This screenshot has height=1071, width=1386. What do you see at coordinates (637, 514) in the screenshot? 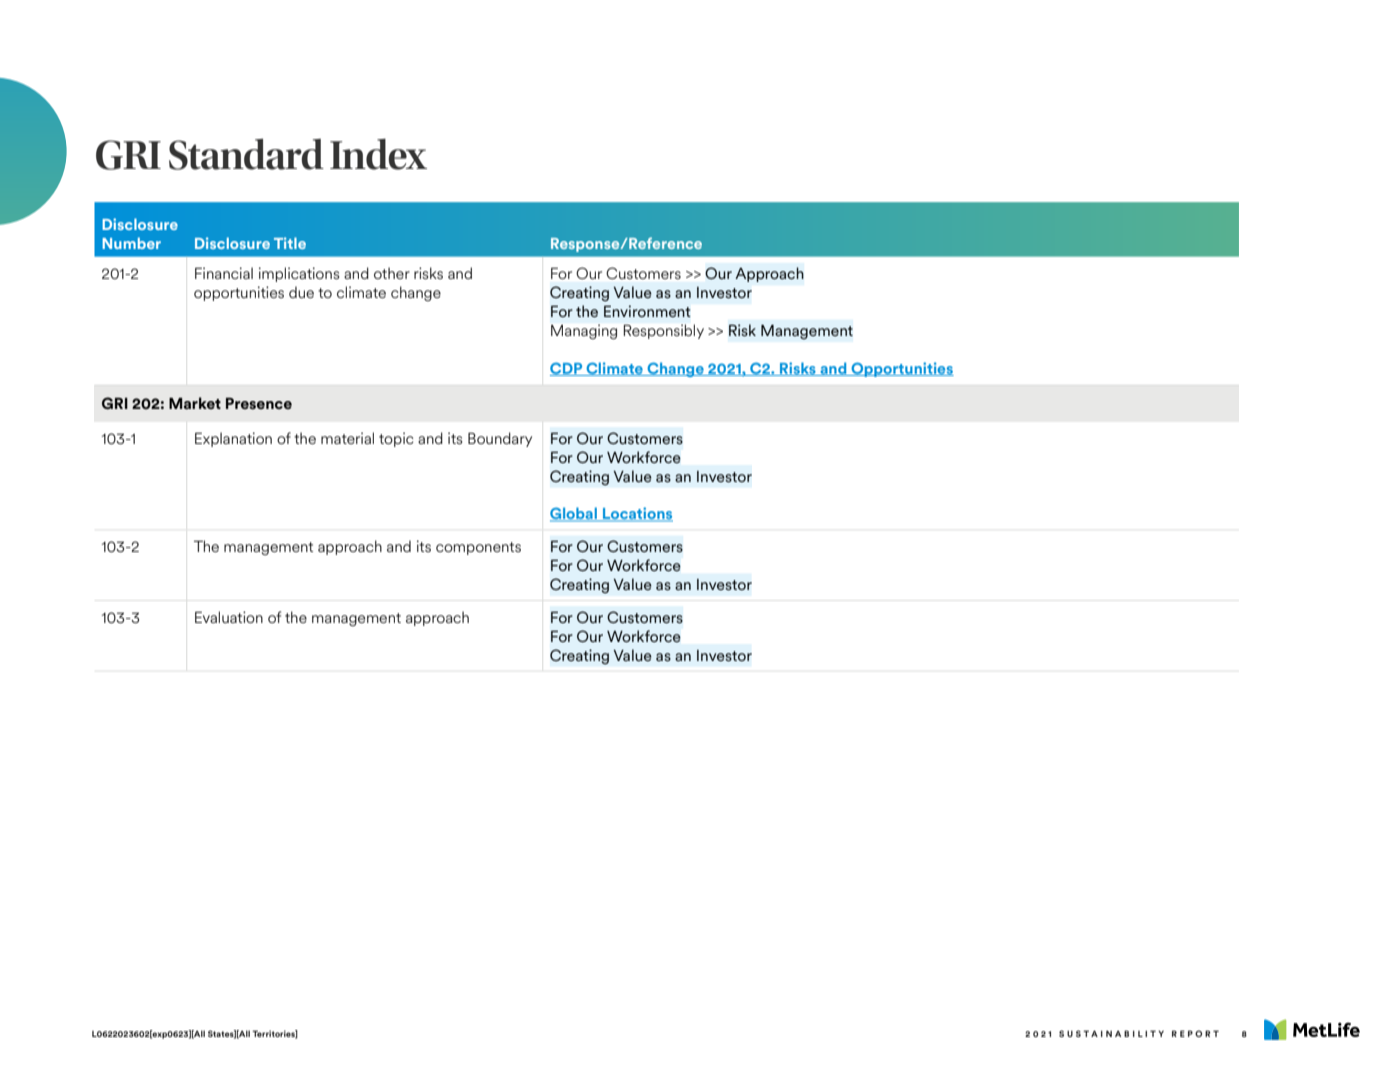
I see `Locations` at bounding box center [637, 514].
